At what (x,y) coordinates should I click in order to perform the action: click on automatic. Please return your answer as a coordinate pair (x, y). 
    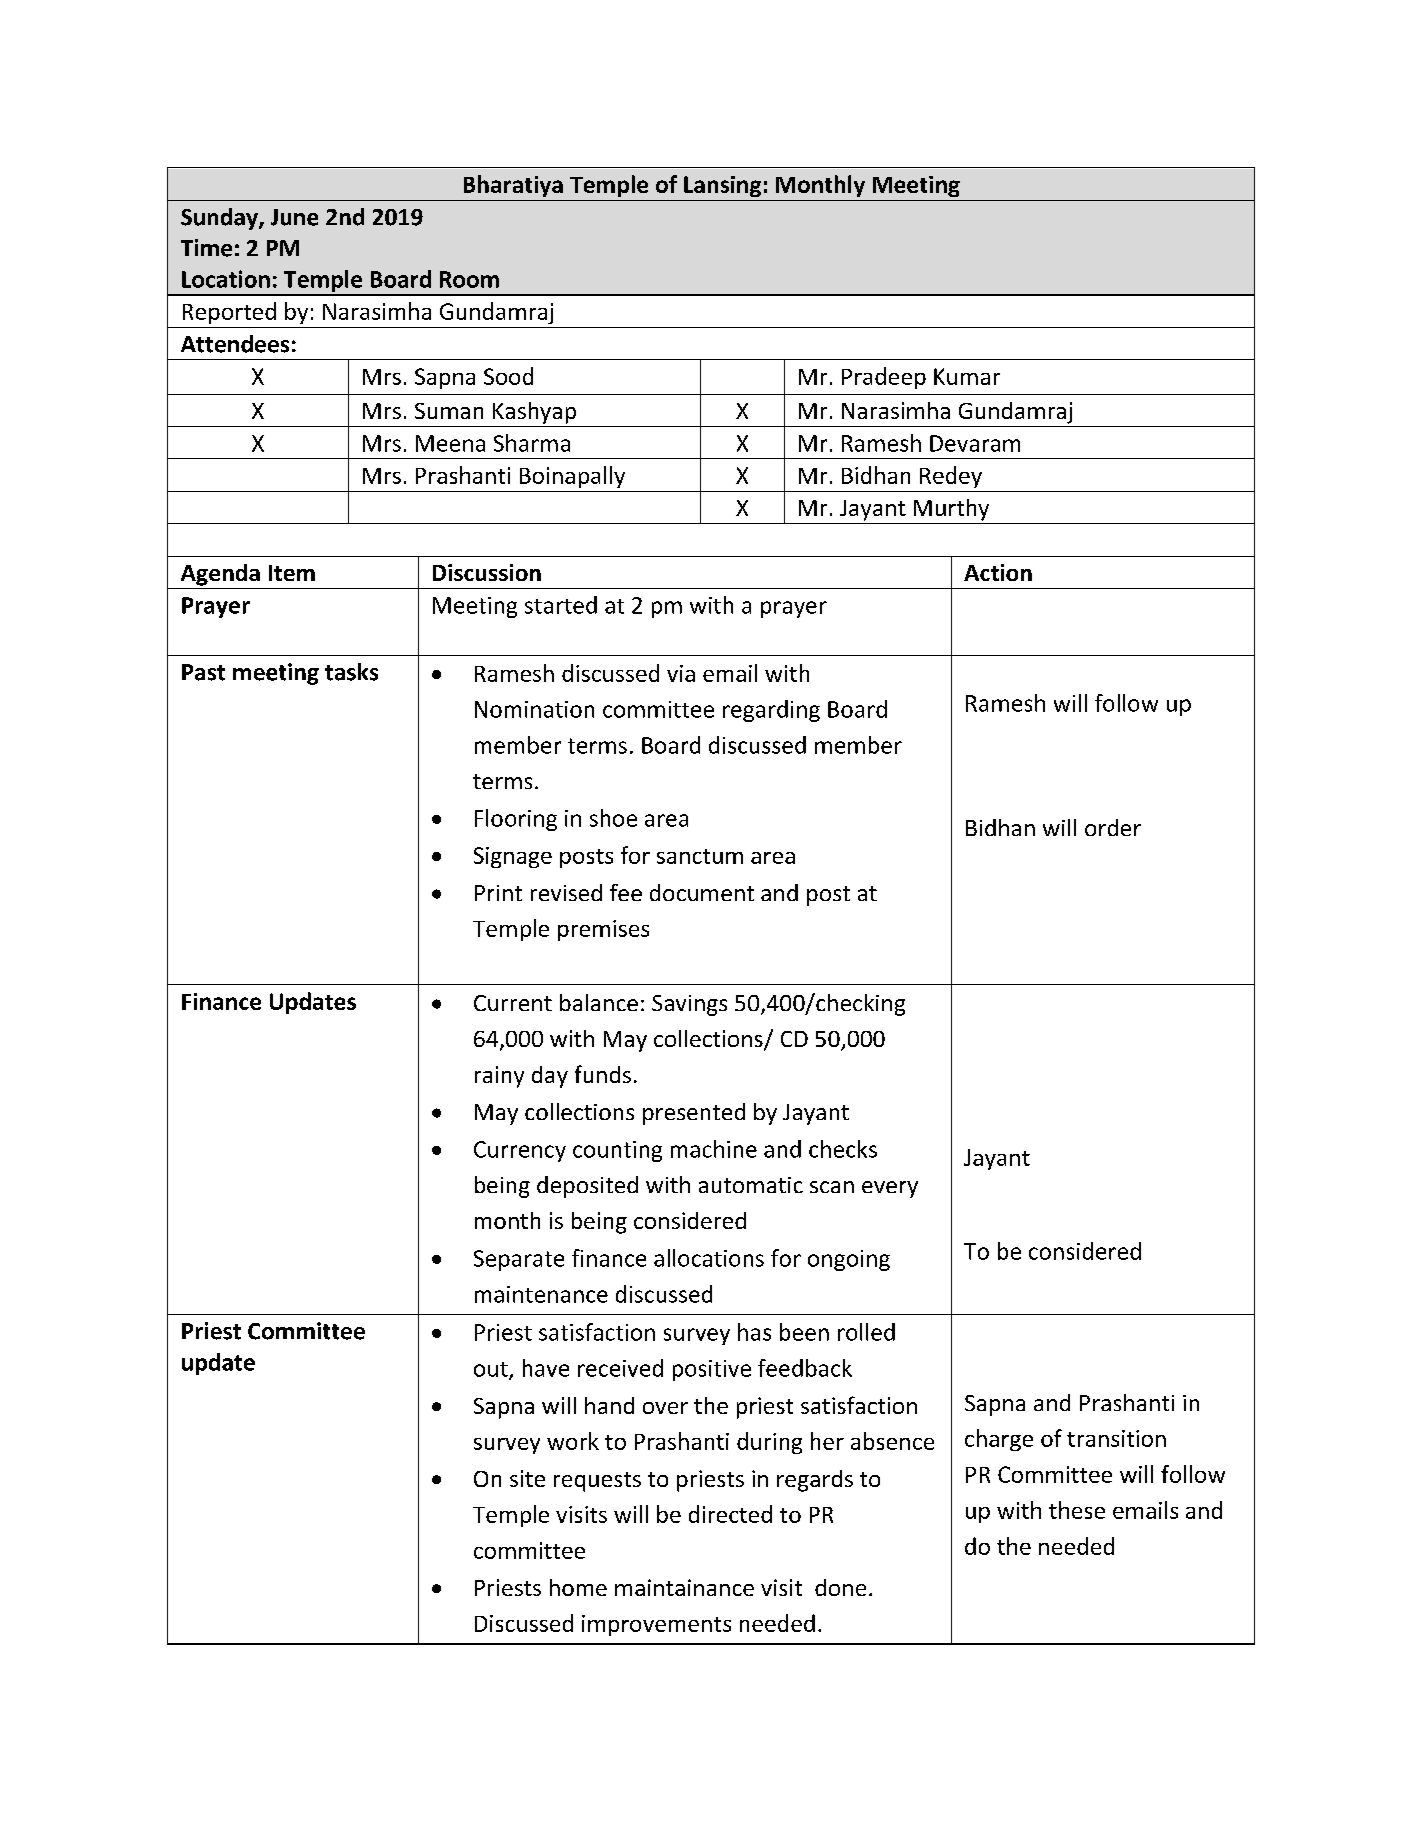
    Looking at the image, I should click on (751, 1185).
